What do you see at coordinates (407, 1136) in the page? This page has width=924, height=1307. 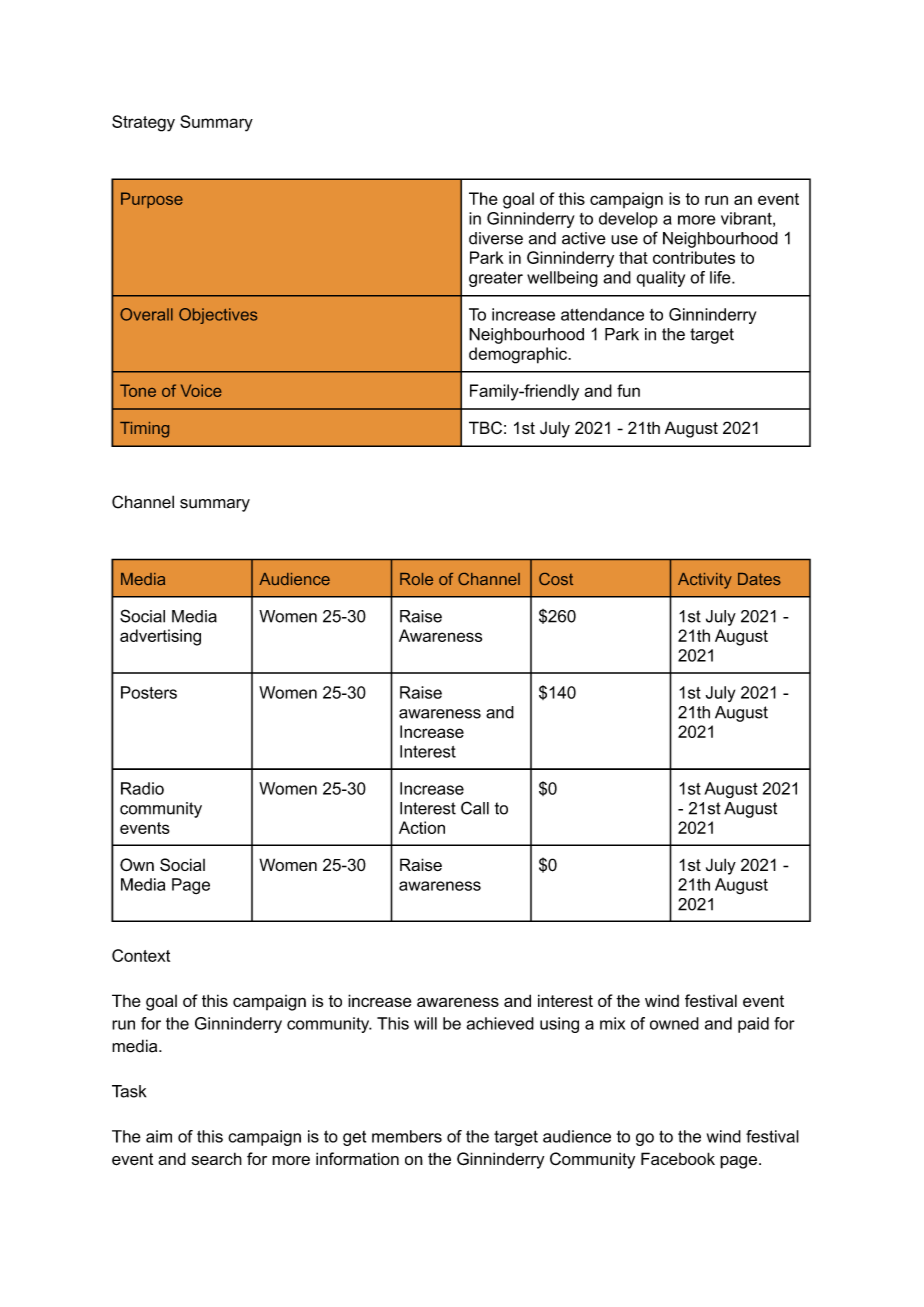 I see `members` at bounding box center [407, 1136].
